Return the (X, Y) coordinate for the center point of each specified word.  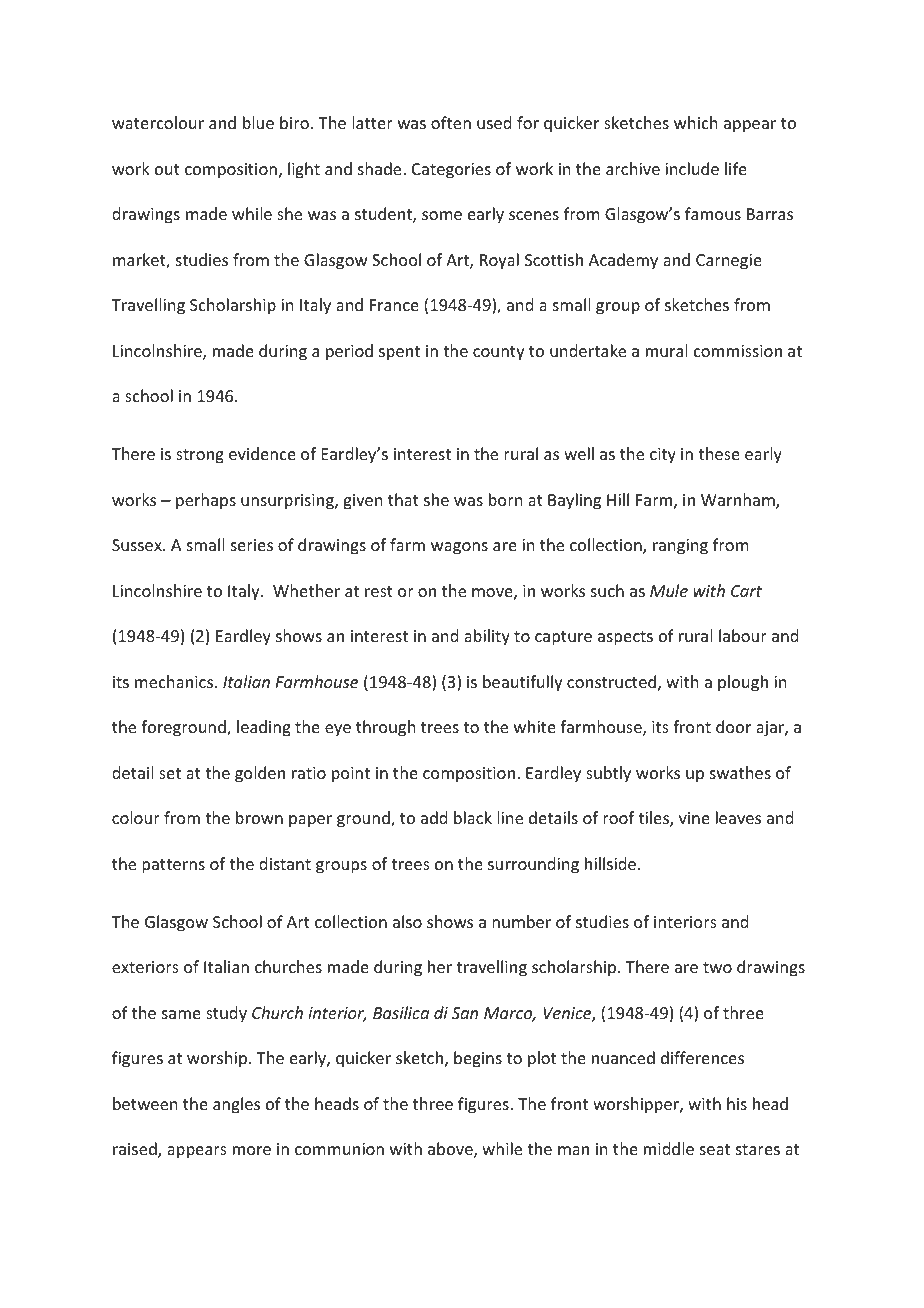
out (167, 169)
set (170, 773)
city (663, 456)
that (403, 499)
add (434, 817)
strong (200, 456)
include (692, 168)
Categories (451, 171)
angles (236, 1105)
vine (694, 818)
